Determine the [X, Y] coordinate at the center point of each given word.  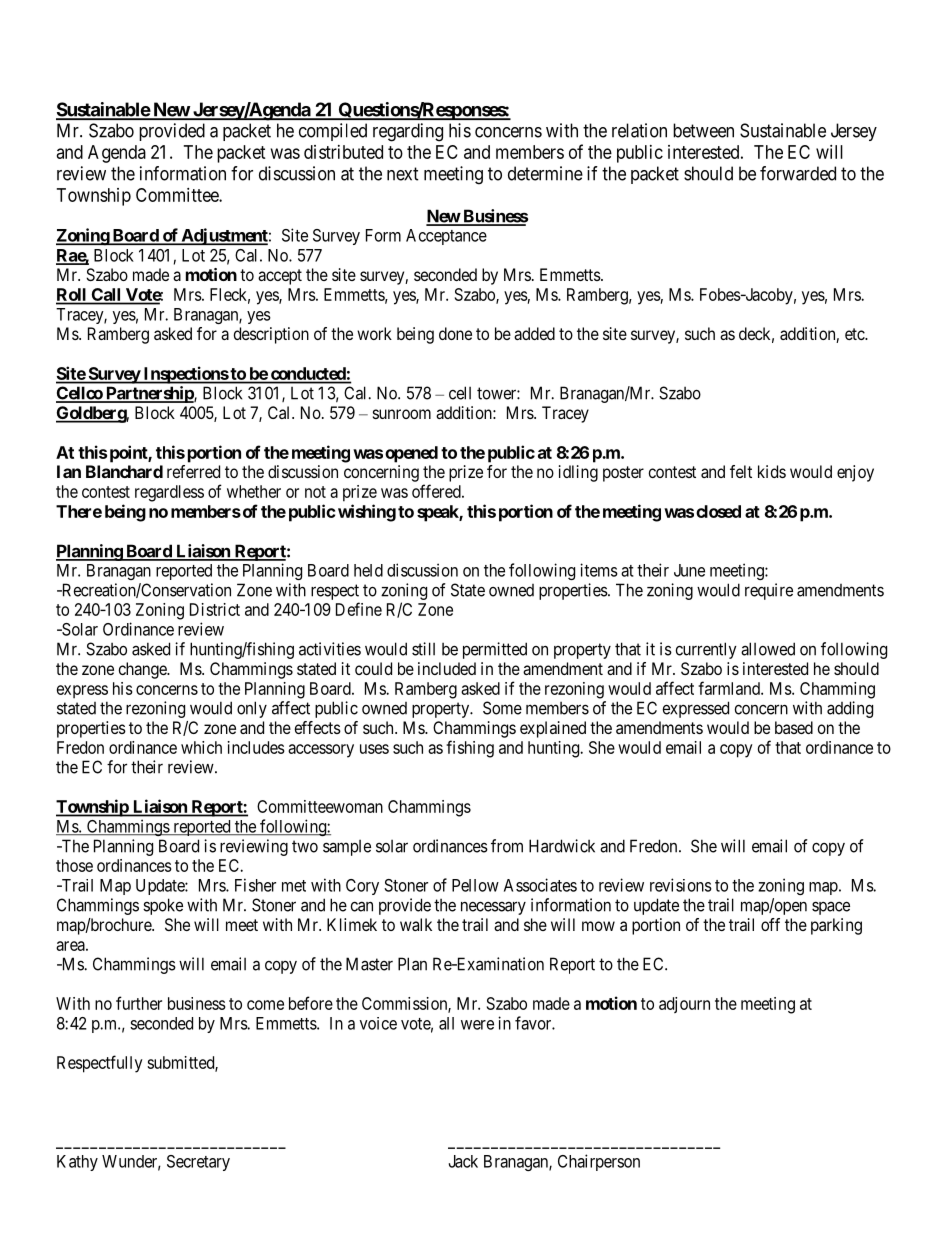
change [143, 670]
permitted [495, 650]
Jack [463, 1161]
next [403, 174]
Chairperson [599, 1162]
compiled [333, 132]
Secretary [198, 1163]
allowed [768, 649]
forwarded [798, 173]
